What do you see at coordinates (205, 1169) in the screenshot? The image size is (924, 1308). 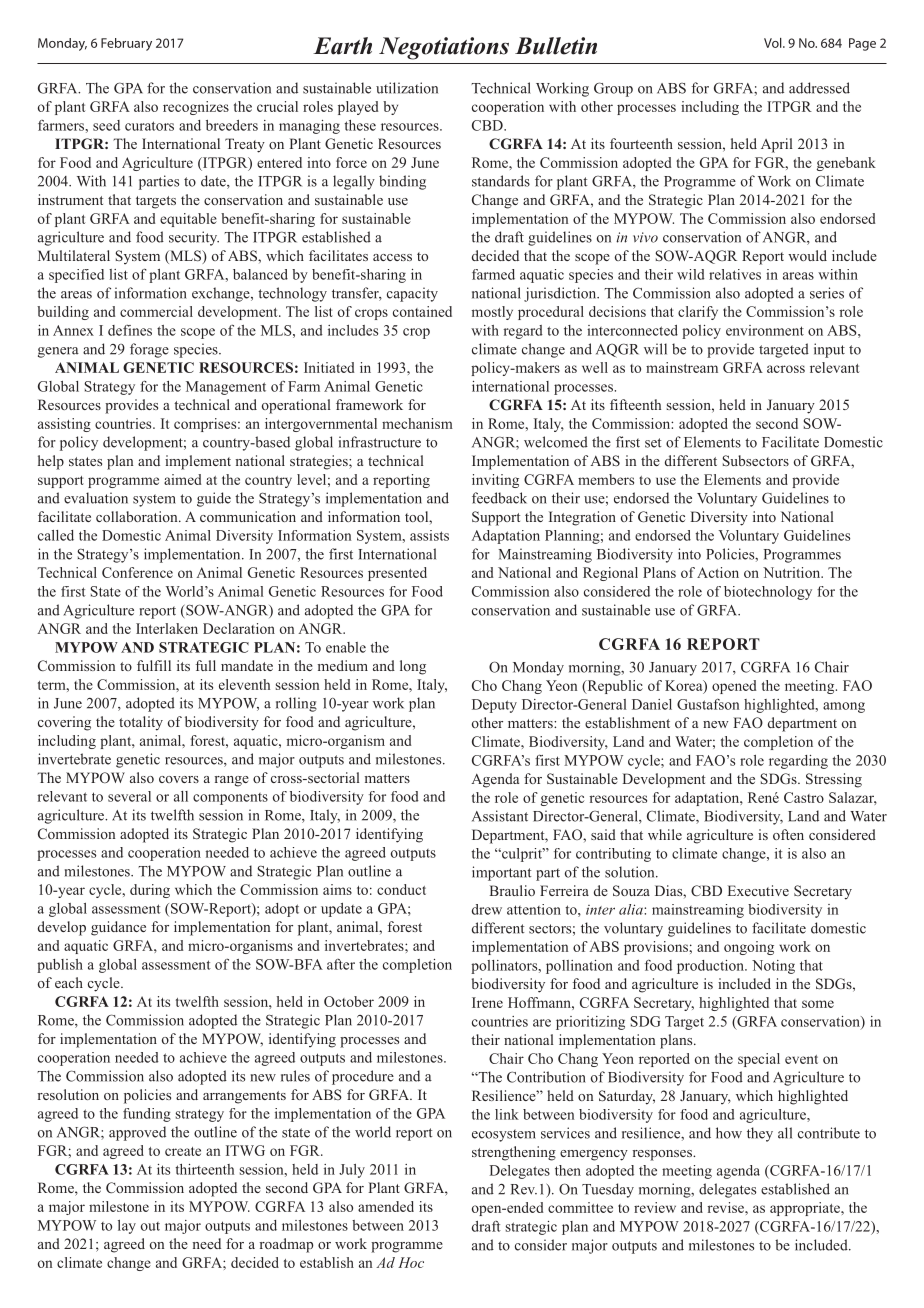 I see `thirteenth` at bounding box center [205, 1169].
